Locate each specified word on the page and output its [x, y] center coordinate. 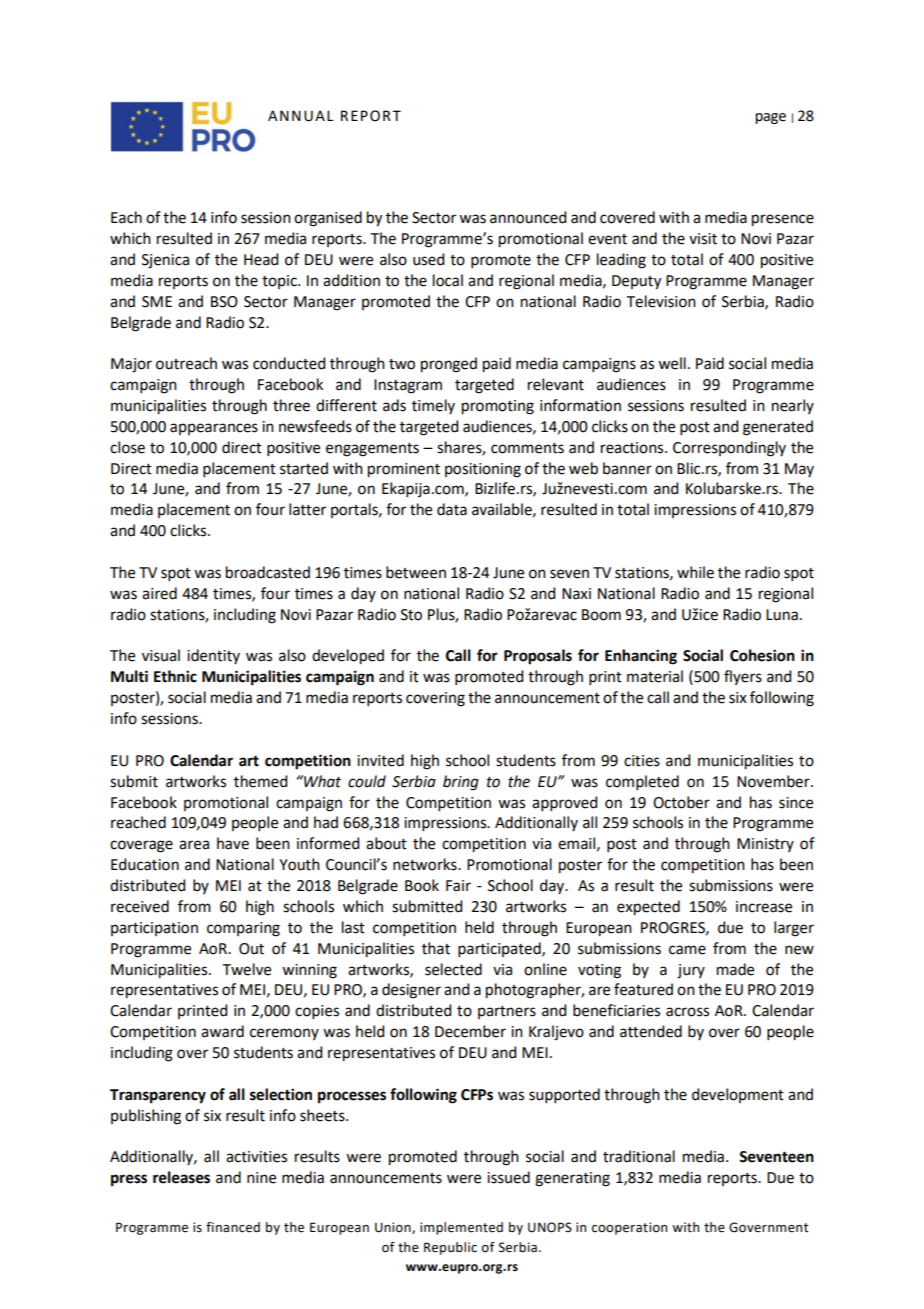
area [194, 845]
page [770, 118]
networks [426, 864]
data [452, 509]
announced [528, 217]
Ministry [765, 845]
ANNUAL [300, 116]
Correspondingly [729, 449]
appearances [214, 429]
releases [181, 1177]
